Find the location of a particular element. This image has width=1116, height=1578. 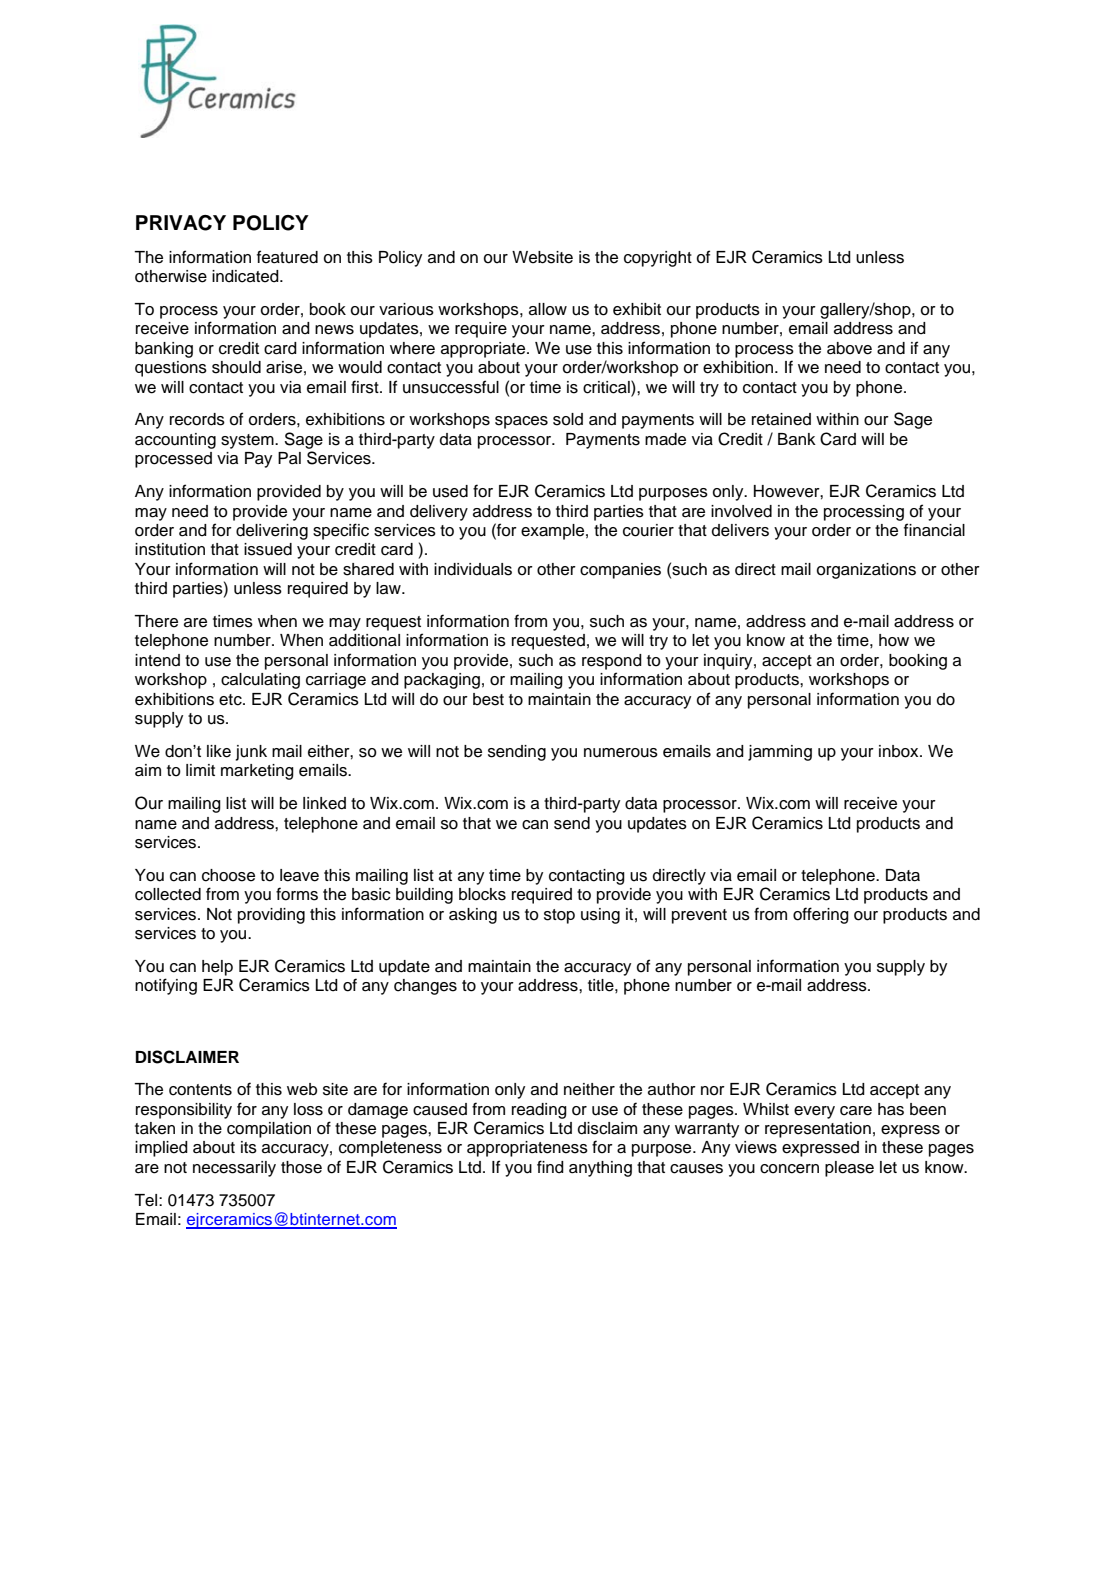

Pal is located at coordinates (289, 458).
